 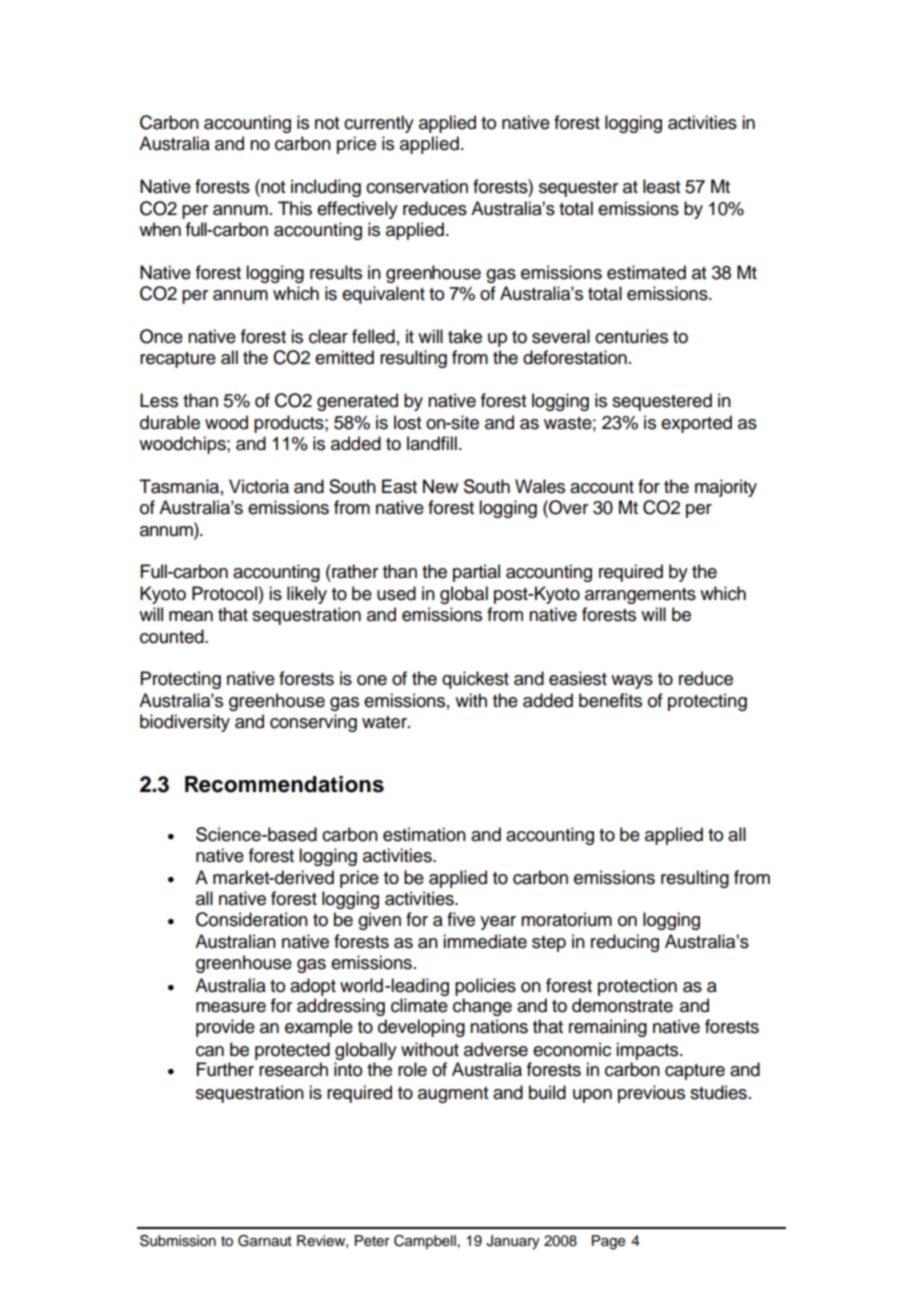 What do you see at coordinates (475, 680) in the screenshot?
I see `quickest` at bounding box center [475, 680].
